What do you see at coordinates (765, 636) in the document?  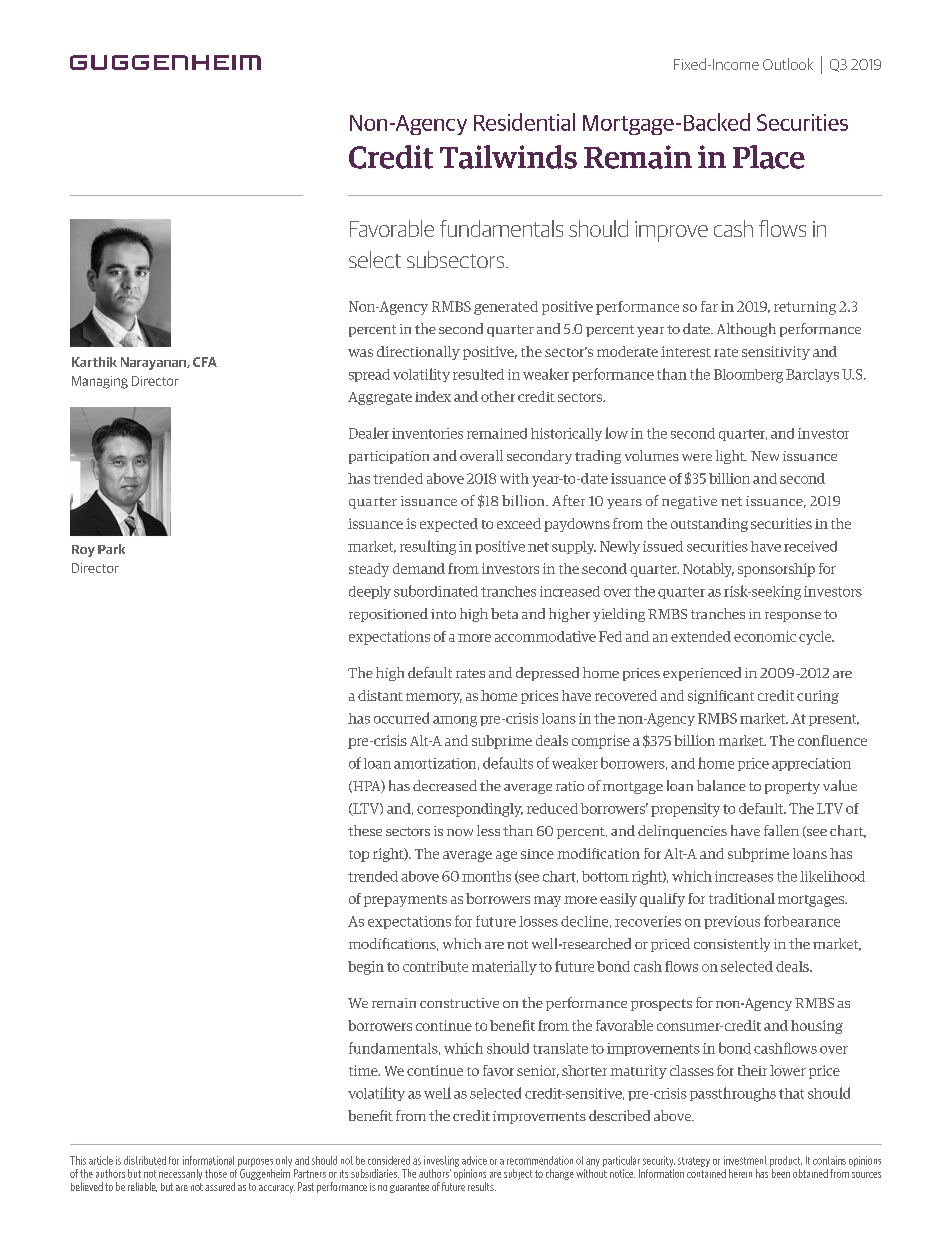 I see `economic` at bounding box center [765, 636].
